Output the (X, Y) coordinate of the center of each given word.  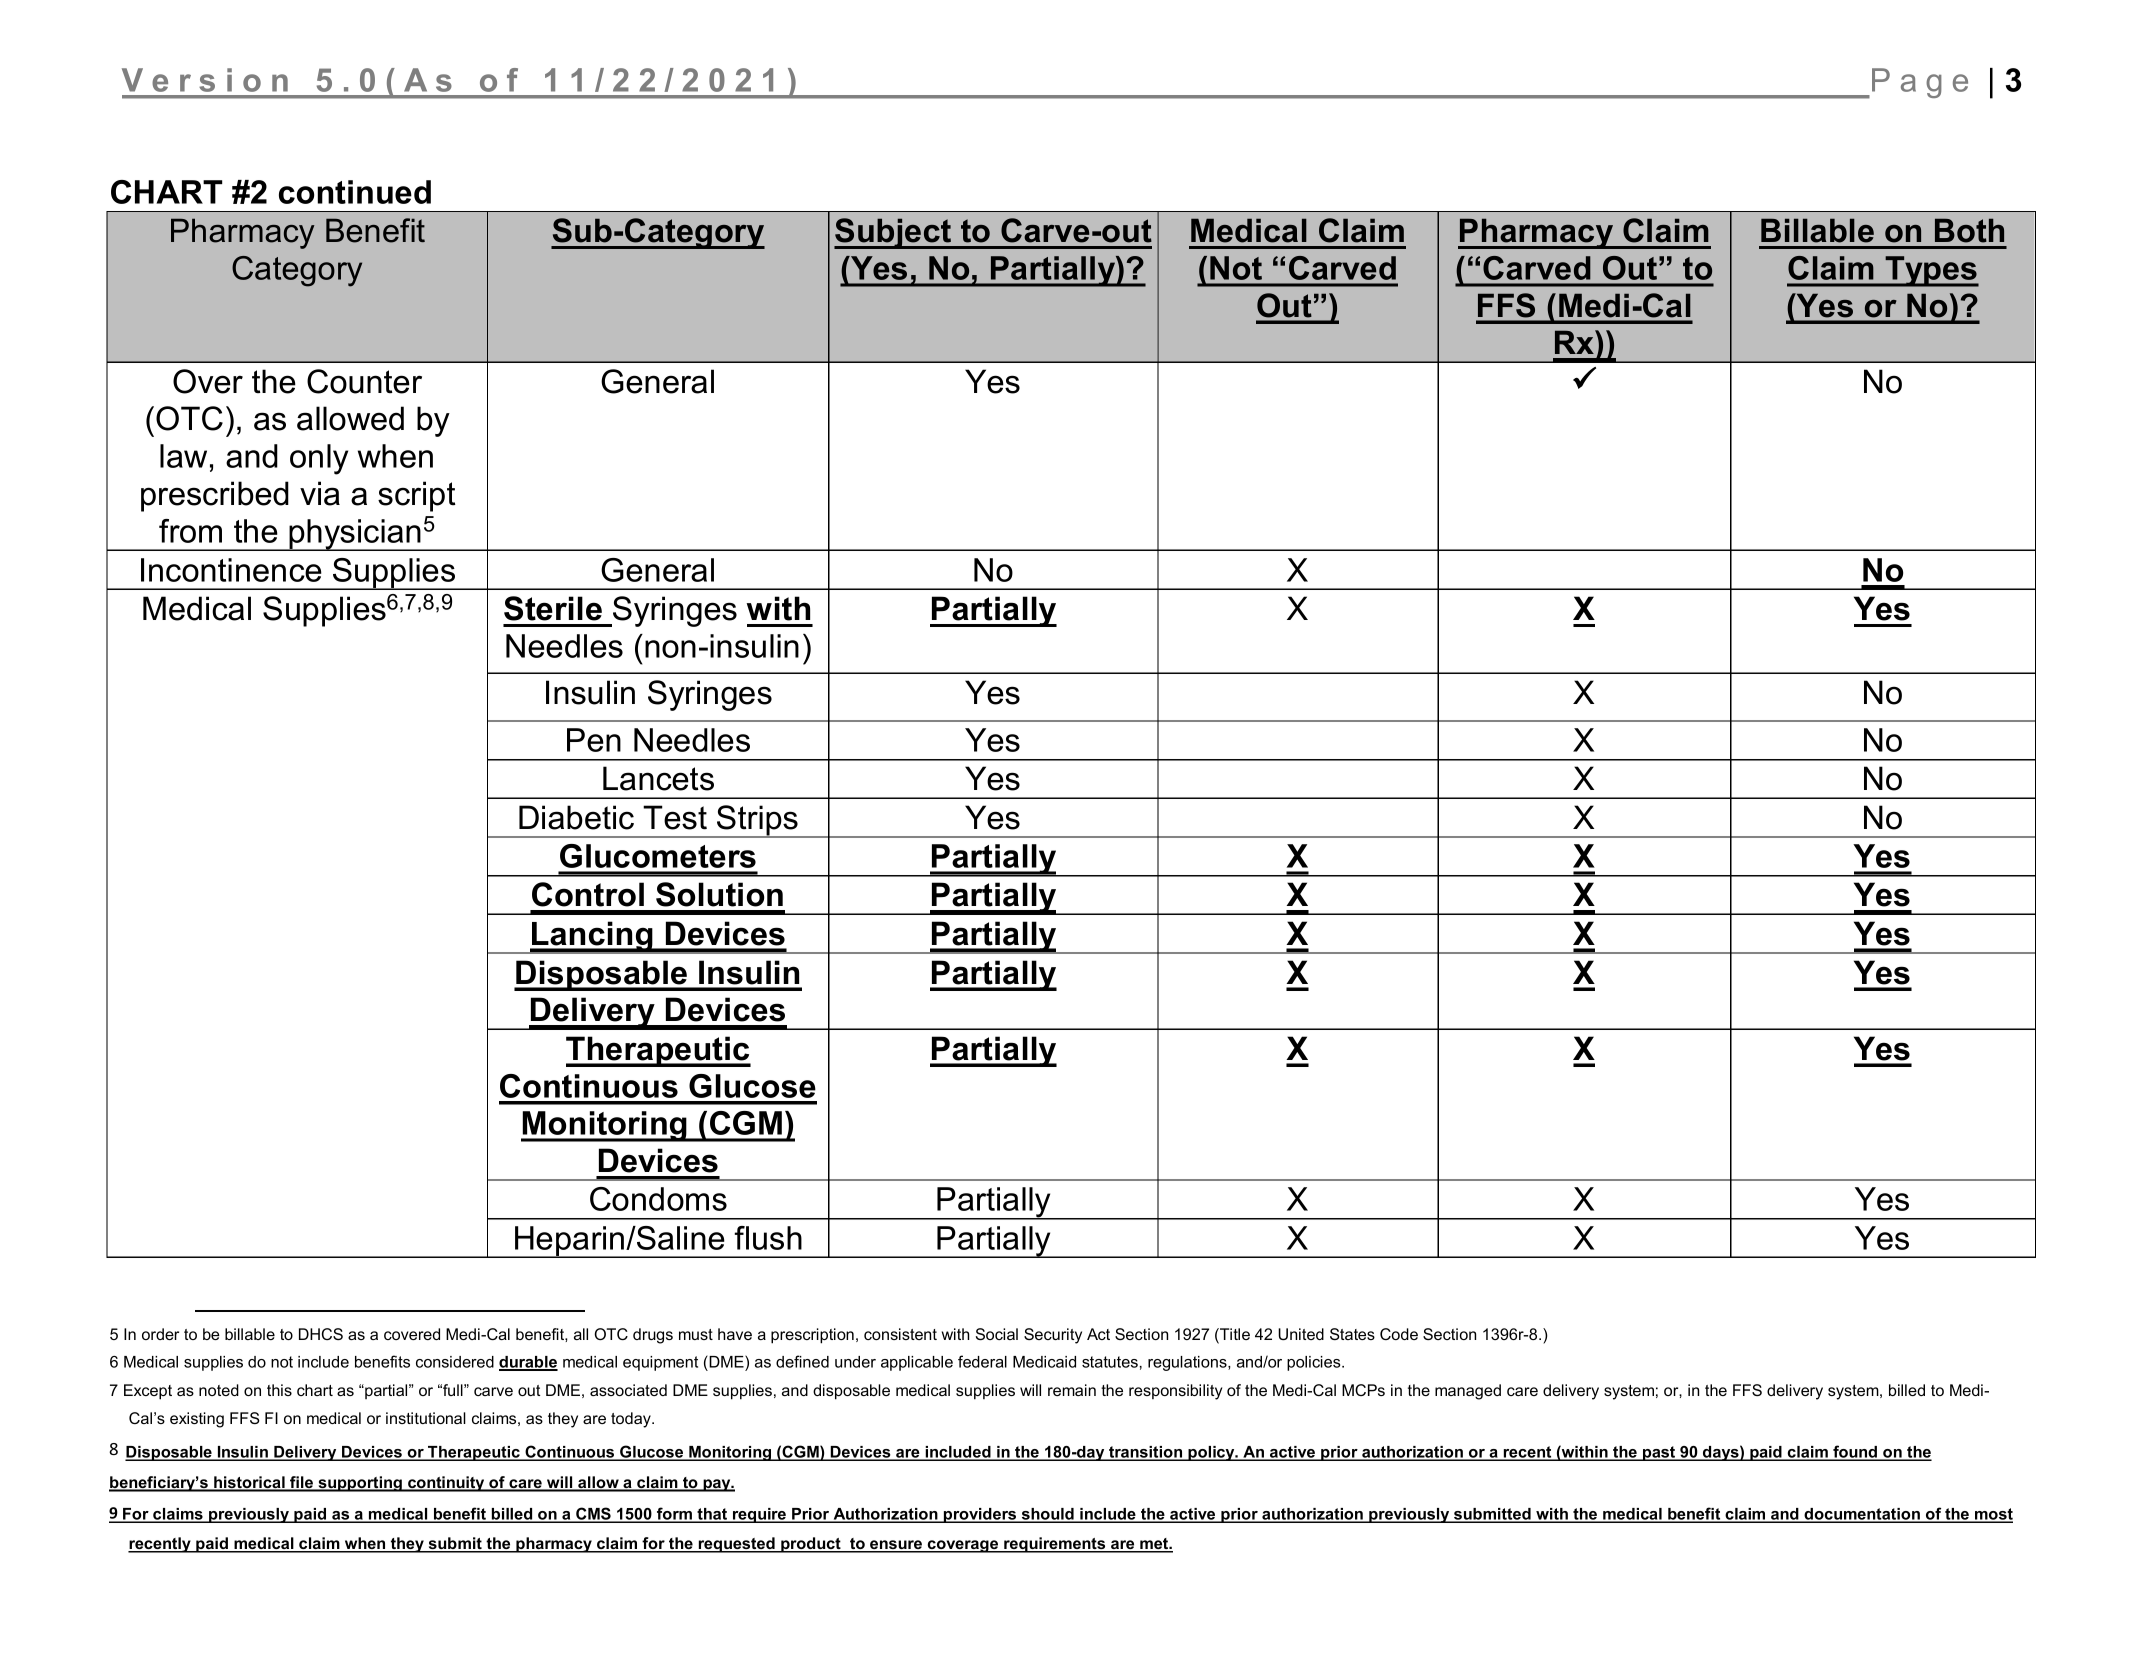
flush (768, 1238)
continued (355, 192)
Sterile (553, 608)
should (1047, 1515)
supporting (360, 1484)
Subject (894, 233)
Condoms (658, 1199)
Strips (757, 821)
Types (1931, 271)
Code (1399, 1334)
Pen (594, 740)
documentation (1862, 1515)
